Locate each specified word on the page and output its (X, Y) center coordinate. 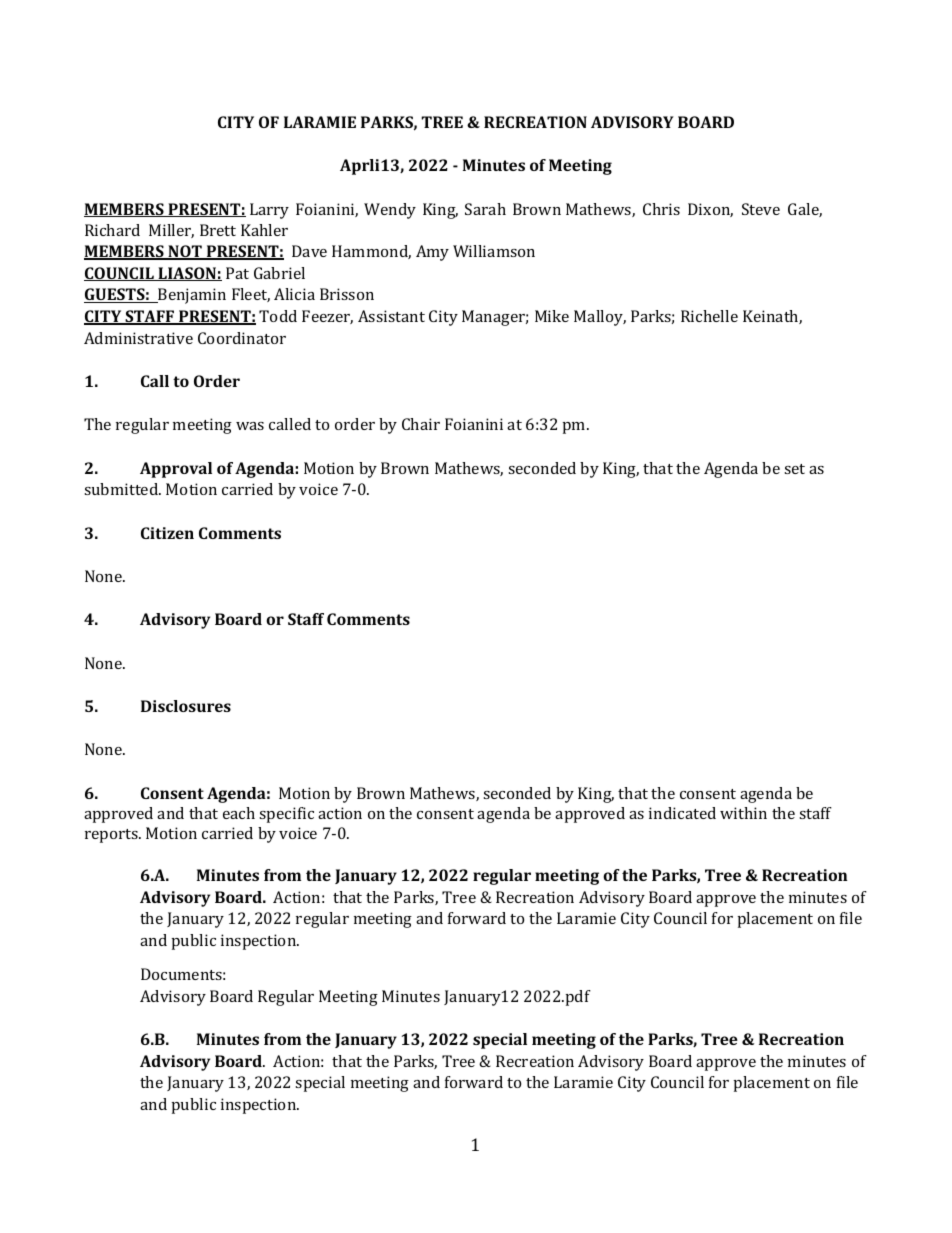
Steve (761, 209)
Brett (218, 230)
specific (286, 815)
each (239, 813)
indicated (682, 813)
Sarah (485, 209)
